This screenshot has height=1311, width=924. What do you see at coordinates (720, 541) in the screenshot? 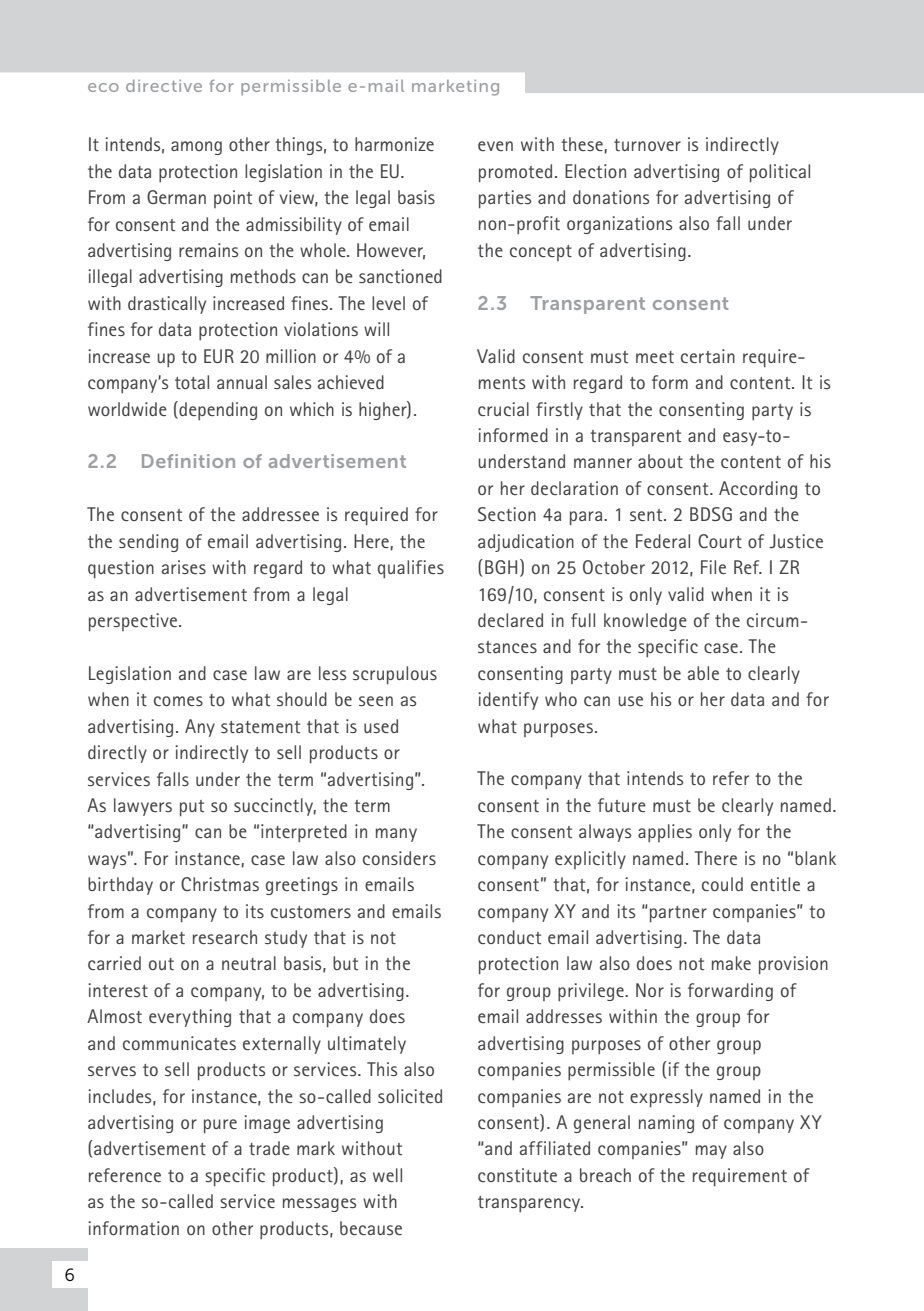
I see `Court` at bounding box center [720, 541].
